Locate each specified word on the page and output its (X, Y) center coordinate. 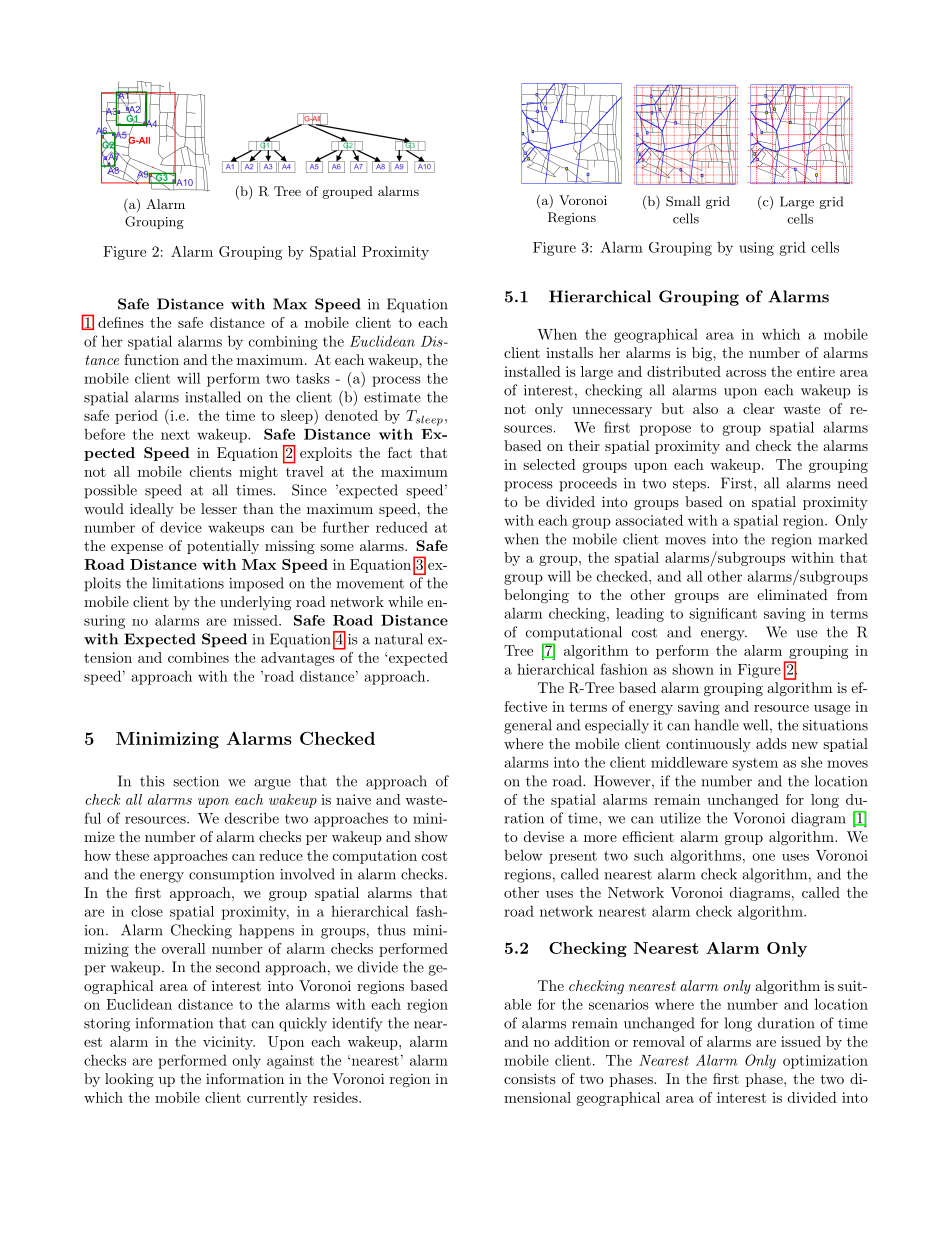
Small (683, 201)
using (756, 249)
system (755, 764)
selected (549, 464)
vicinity (229, 1043)
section (196, 781)
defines (121, 322)
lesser (219, 508)
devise (544, 836)
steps (690, 485)
